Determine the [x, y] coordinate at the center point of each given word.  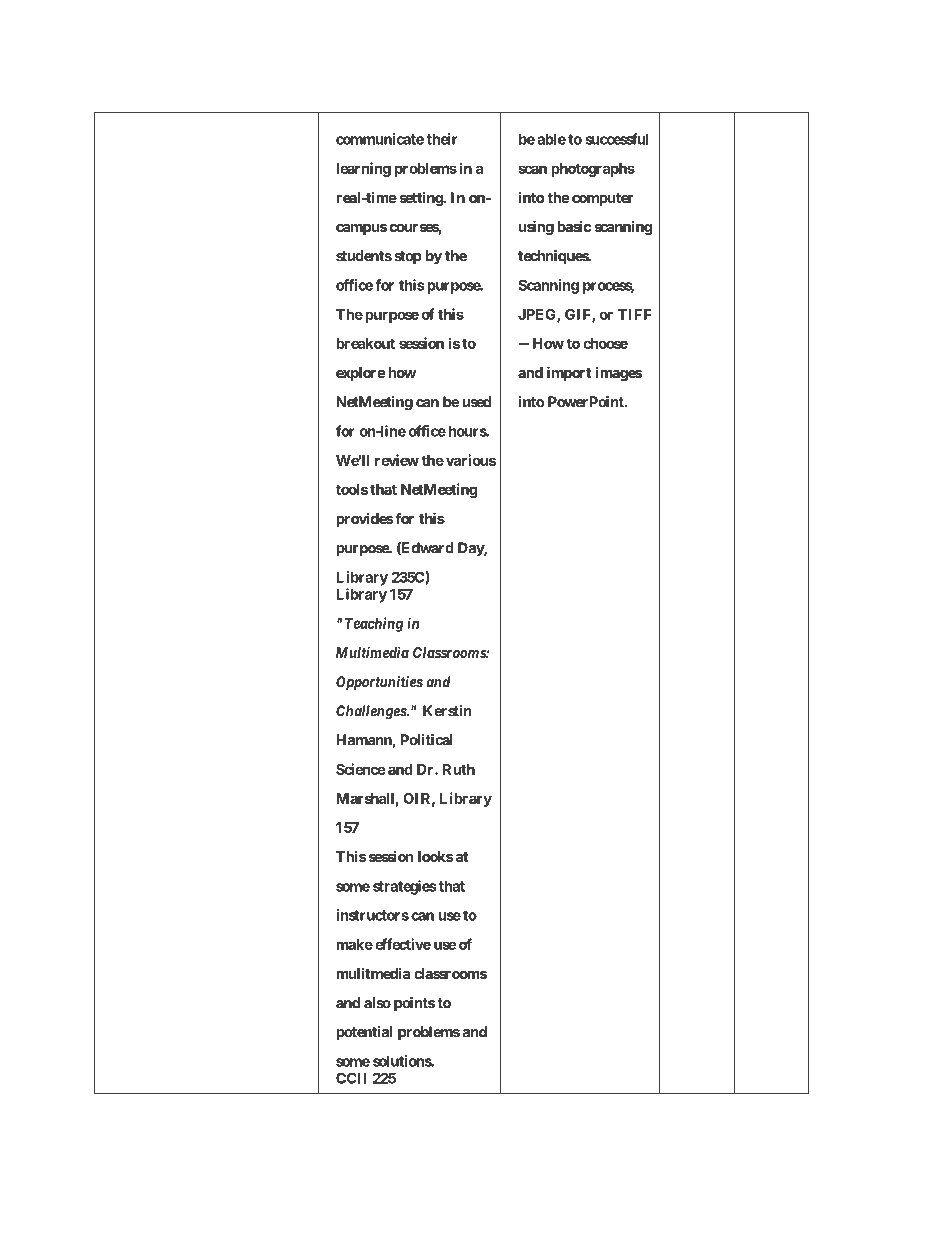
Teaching [372, 624]
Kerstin [447, 711]
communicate [380, 139]
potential [364, 1033]
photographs [593, 170]
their [442, 139]
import [569, 373]
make [354, 944]
